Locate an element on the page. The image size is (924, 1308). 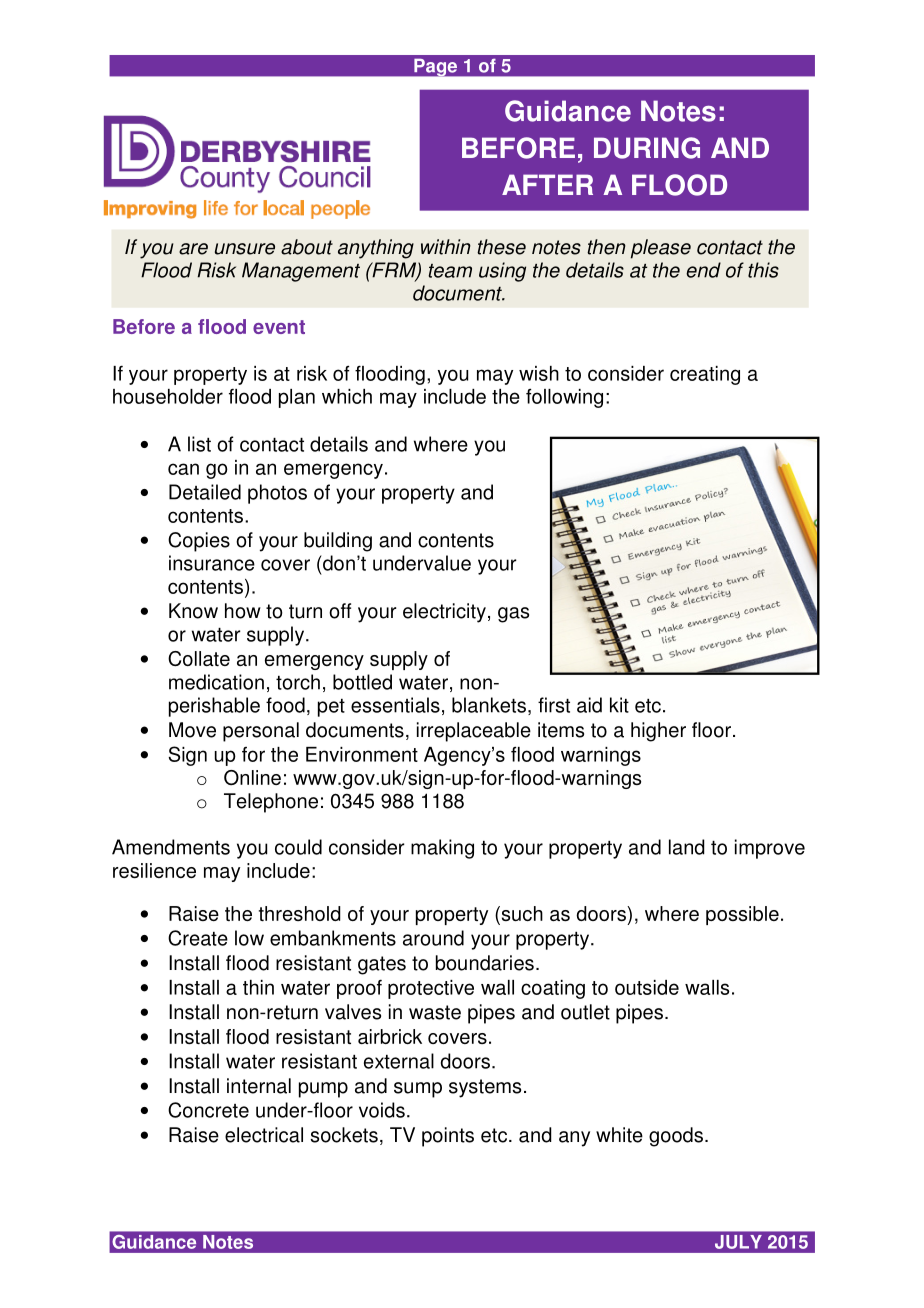
higher is located at coordinates (658, 732).
